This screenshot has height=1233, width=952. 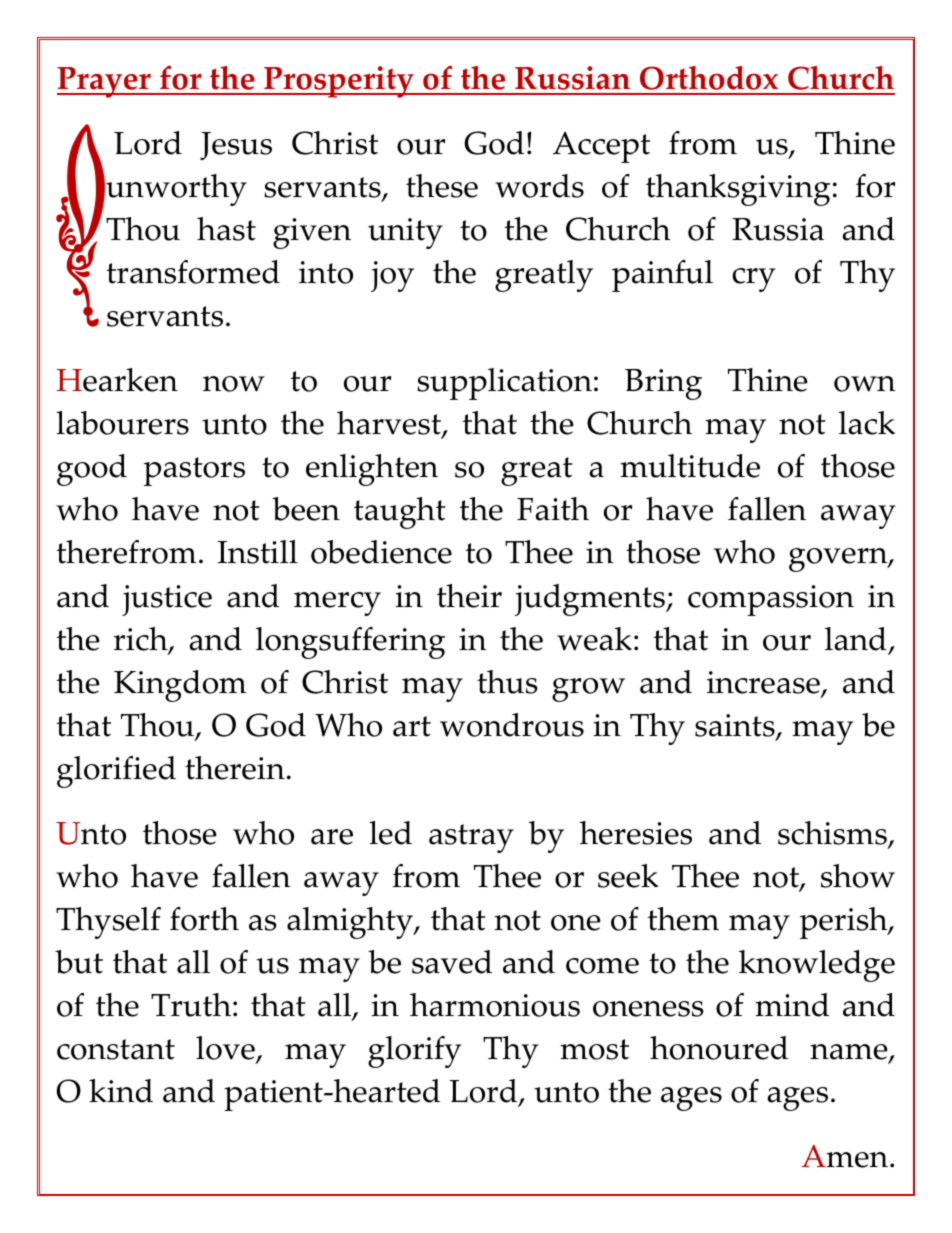 What do you see at coordinates (414, 1052) in the screenshot?
I see `glorify` at bounding box center [414, 1052].
